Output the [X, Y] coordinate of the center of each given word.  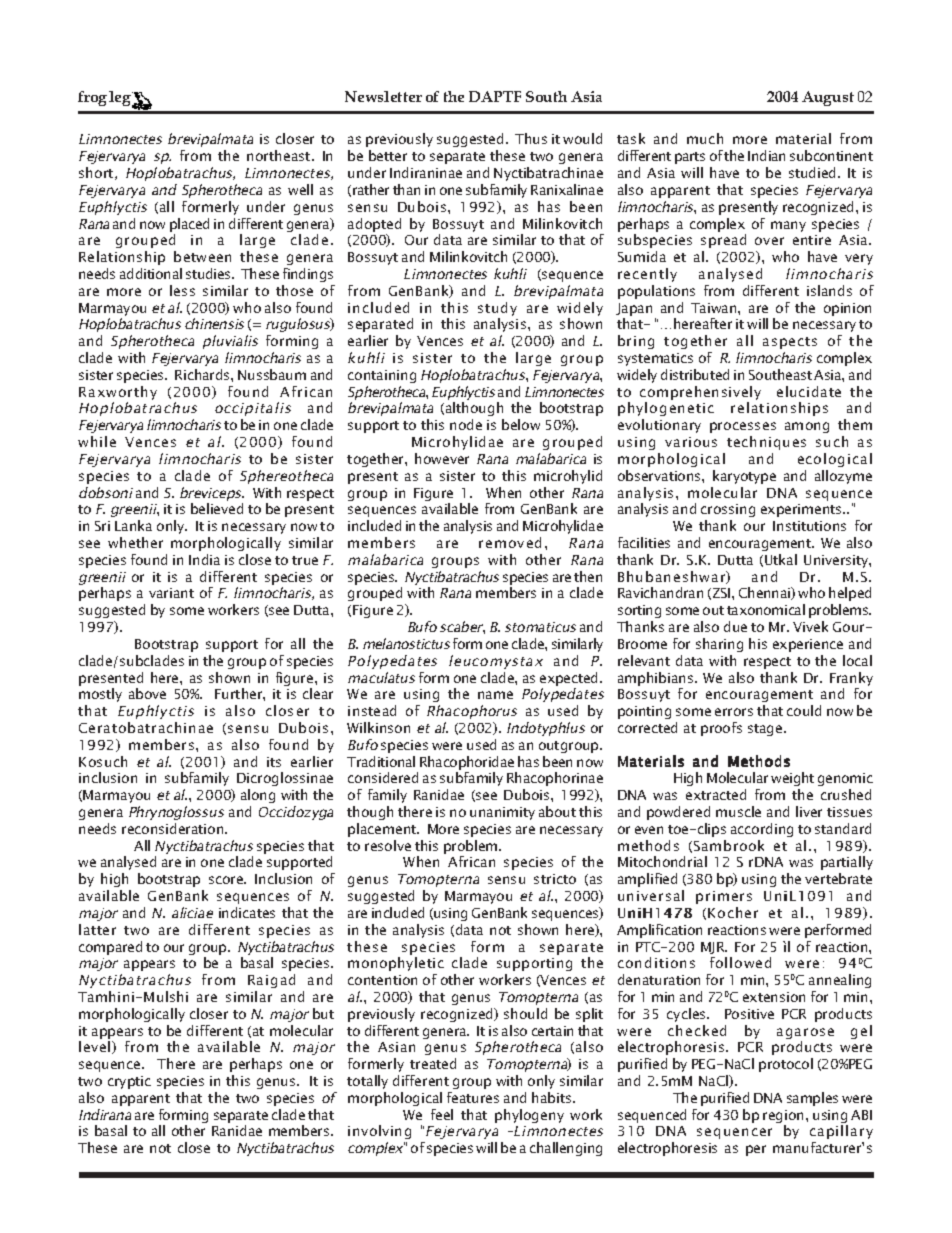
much [705, 138]
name [495, 695]
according [762, 830]
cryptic [129, 1082]
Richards [203, 374]
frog [92, 98]
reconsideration [174, 828]
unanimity [502, 813]
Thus [531, 138]
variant [171, 593]
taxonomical [766, 609]
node [466, 424]
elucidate [809, 391]
